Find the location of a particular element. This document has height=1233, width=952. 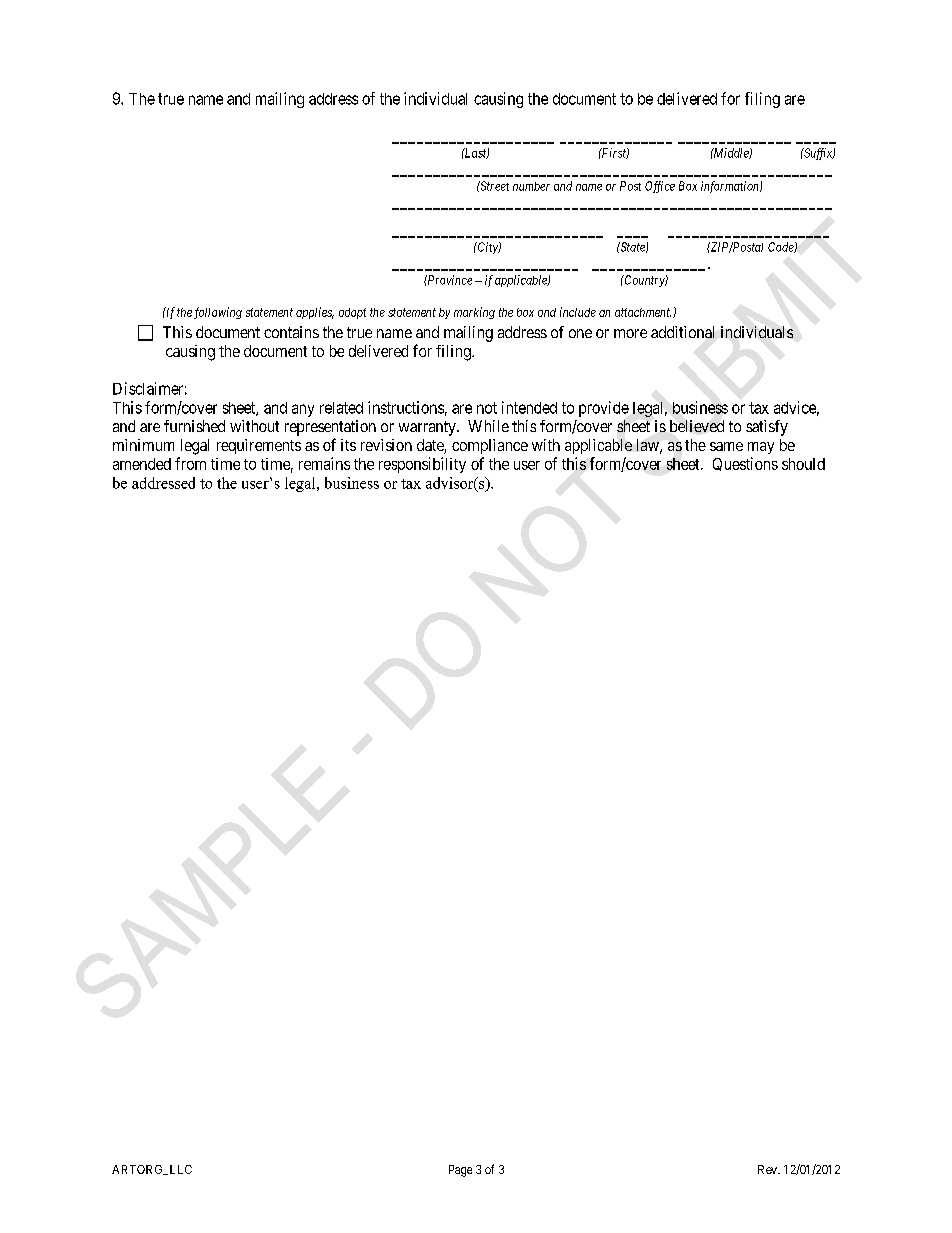

responsibility is located at coordinates (422, 465).
